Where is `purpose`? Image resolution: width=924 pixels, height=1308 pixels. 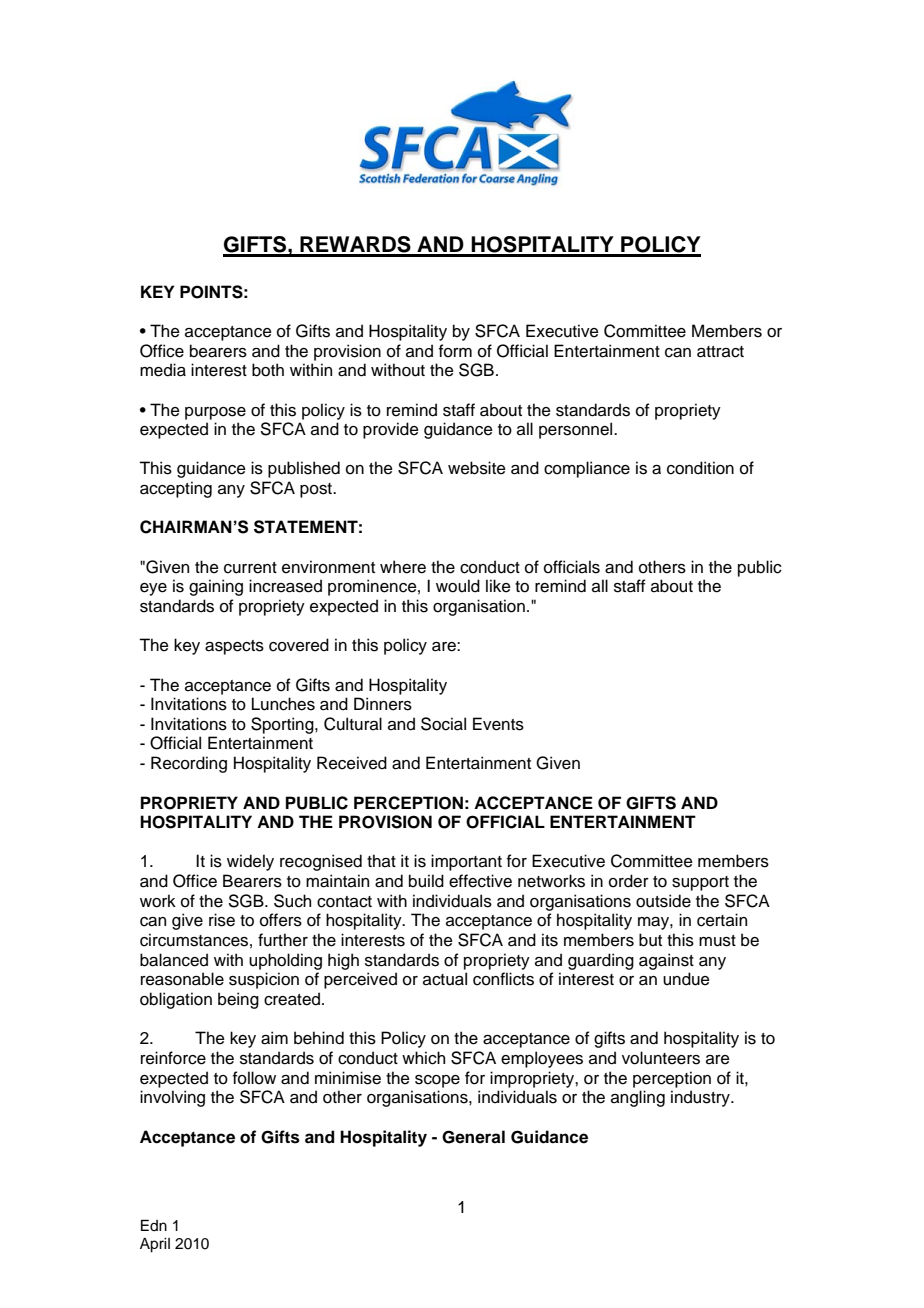
purpose is located at coordinates (215, 413).
